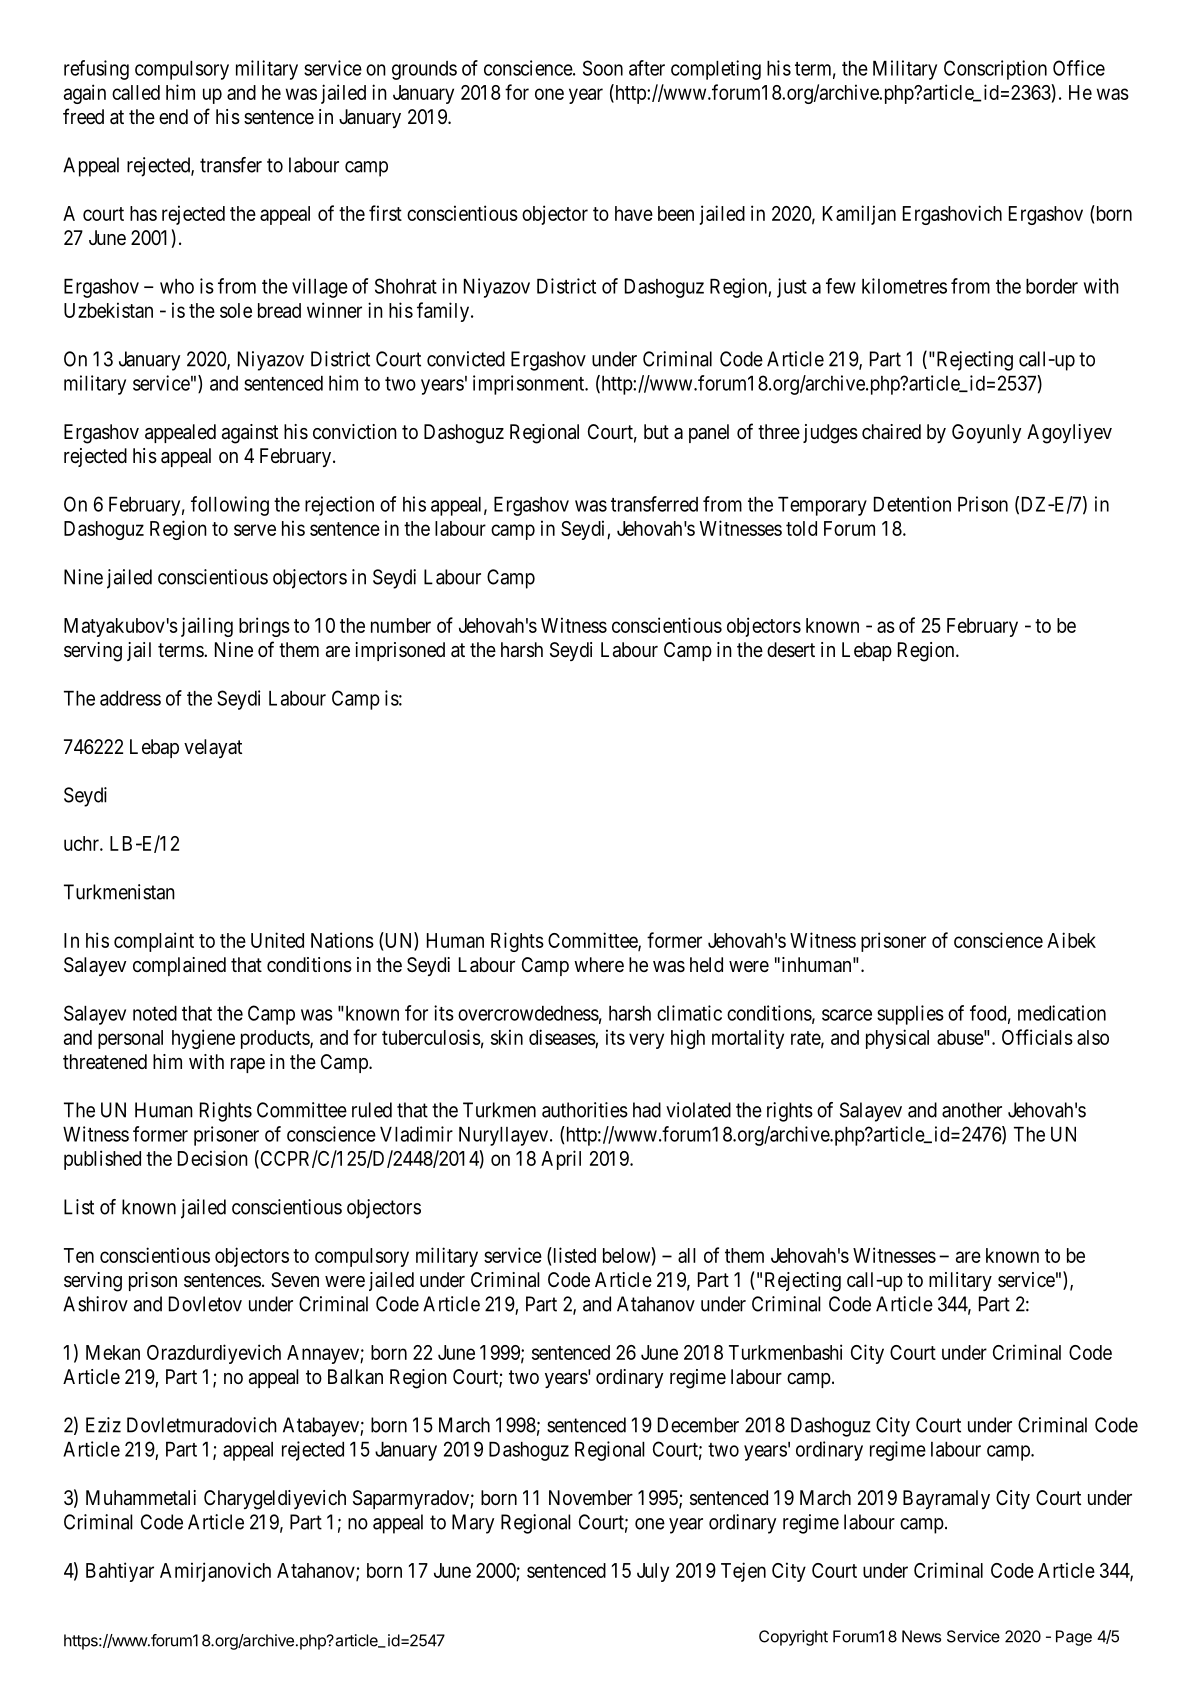 The image size is (1202, 1700). I want to click on Mary, so click(473, 1524).
